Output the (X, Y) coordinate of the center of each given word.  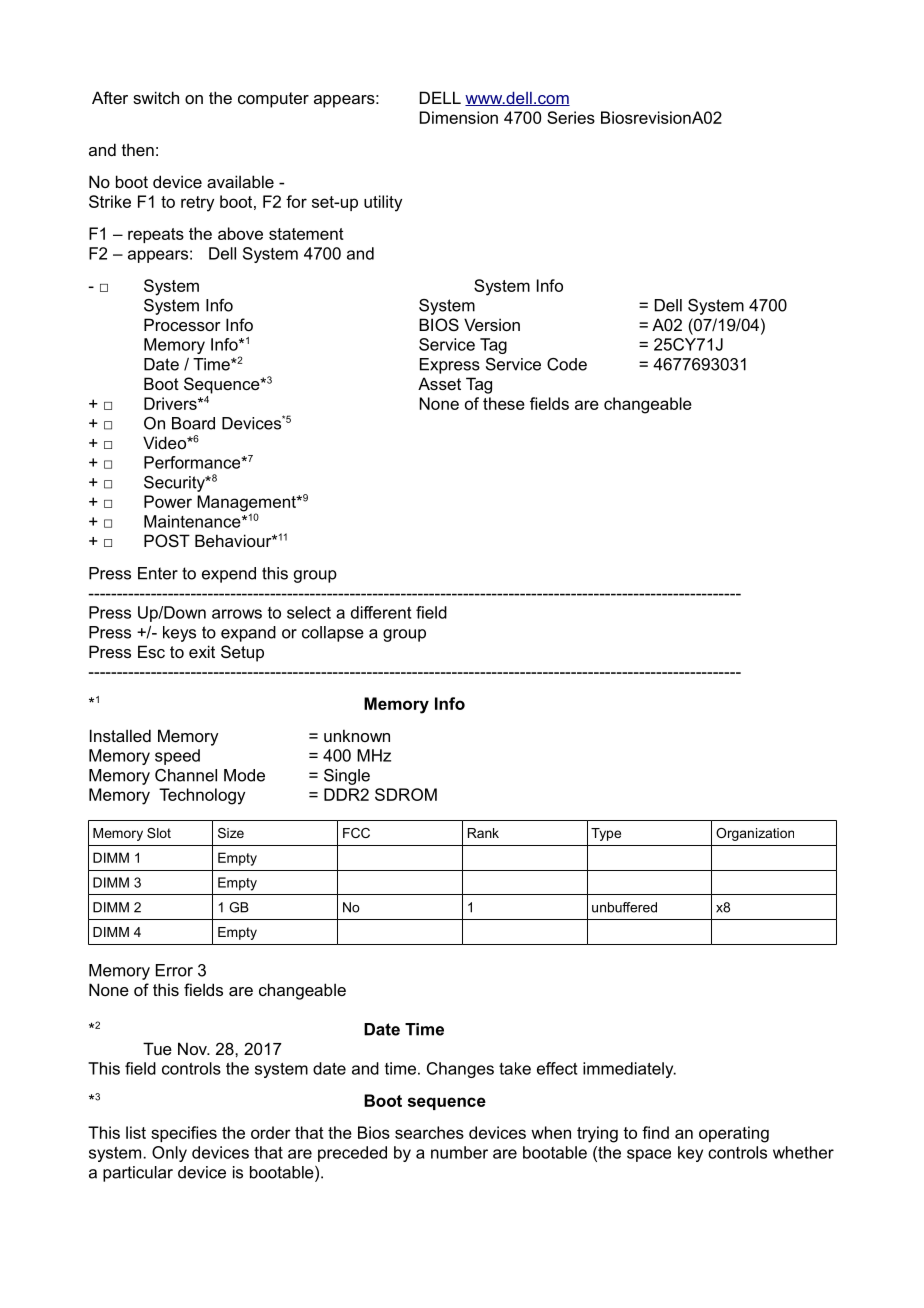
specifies (184, 1134)
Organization (755, 834)
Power (168, 501)
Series (571, 117)
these (504, 403)
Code (567, 364)
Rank (483, 833)
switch (156, 97)
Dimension (459, 117)
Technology (202, 796)
